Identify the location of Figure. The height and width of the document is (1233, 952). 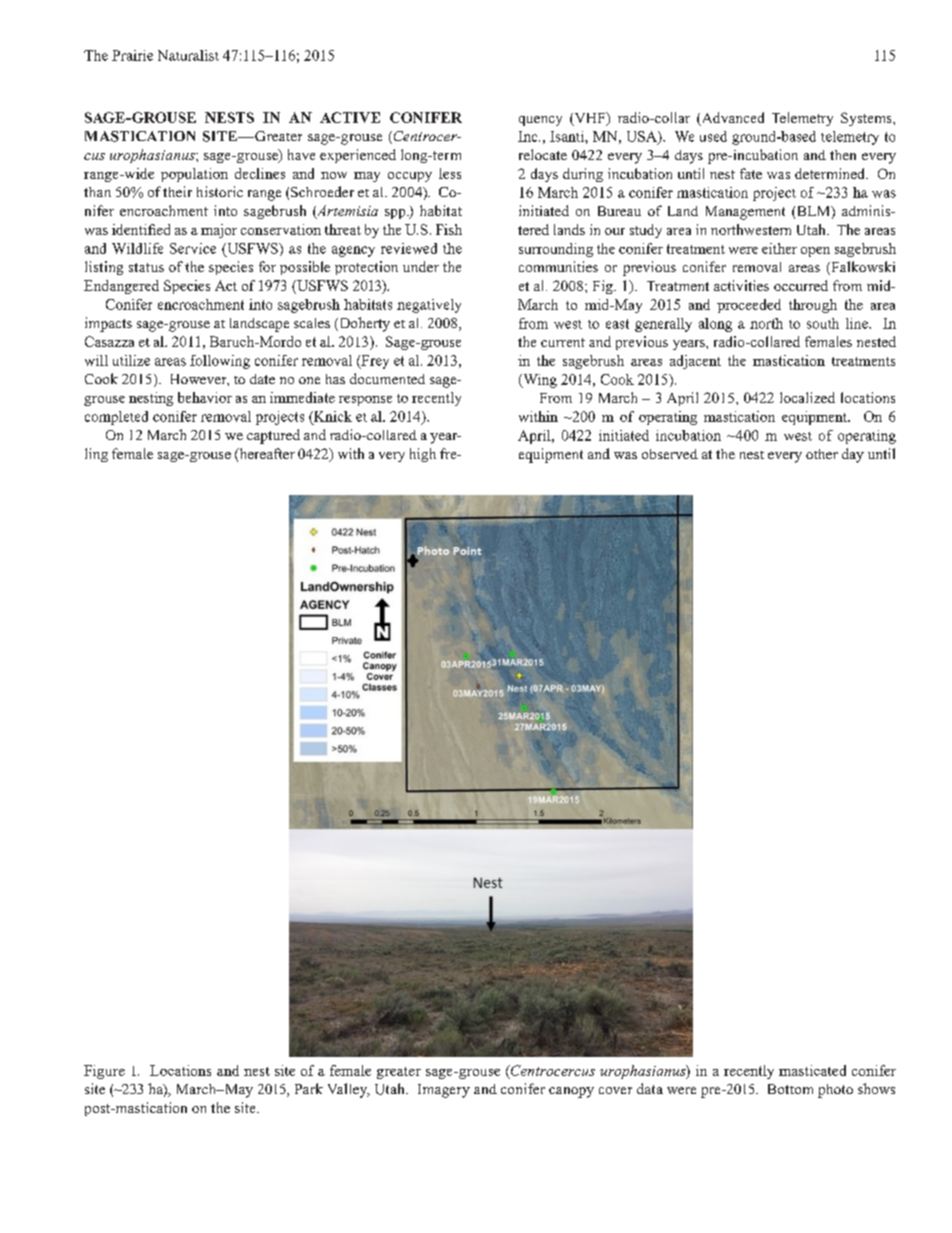
(104, 1072).
